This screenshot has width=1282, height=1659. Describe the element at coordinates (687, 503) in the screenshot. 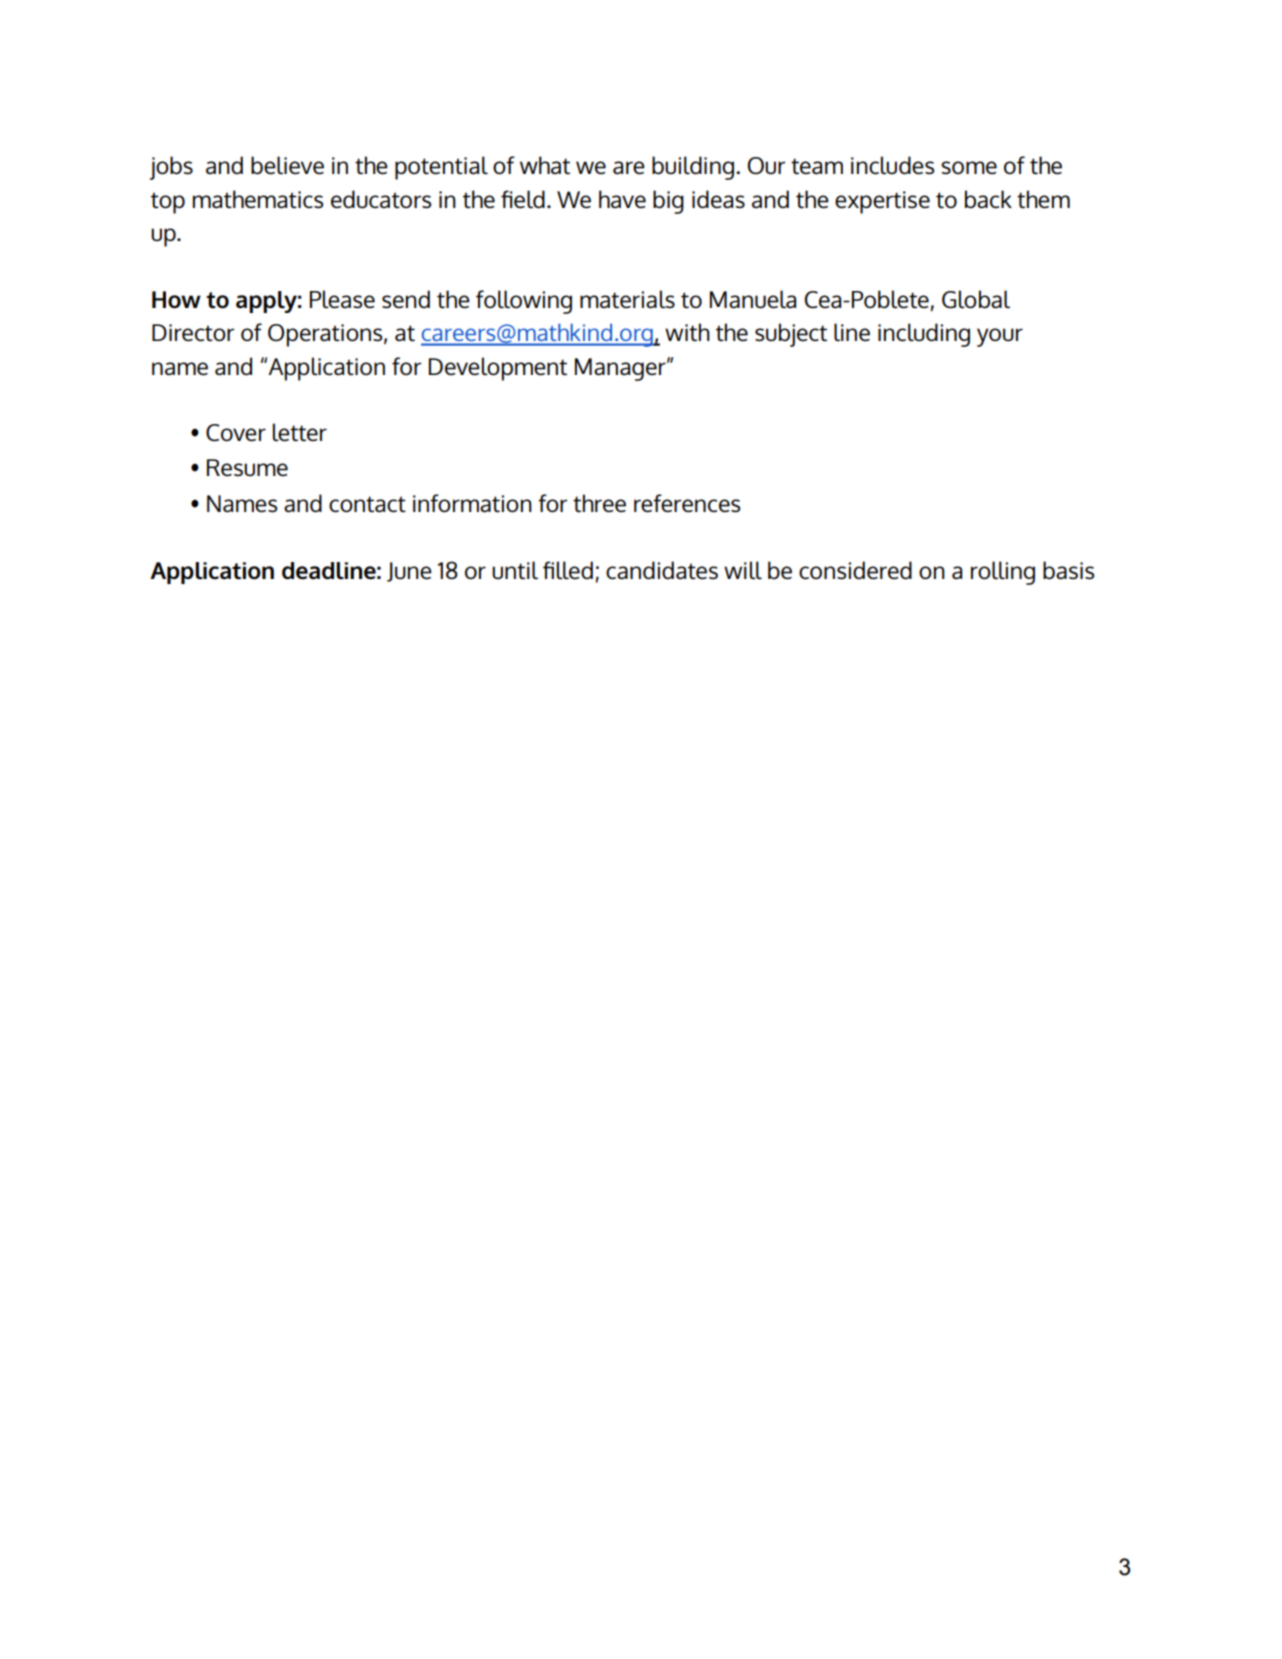

I see `references` at that location.
